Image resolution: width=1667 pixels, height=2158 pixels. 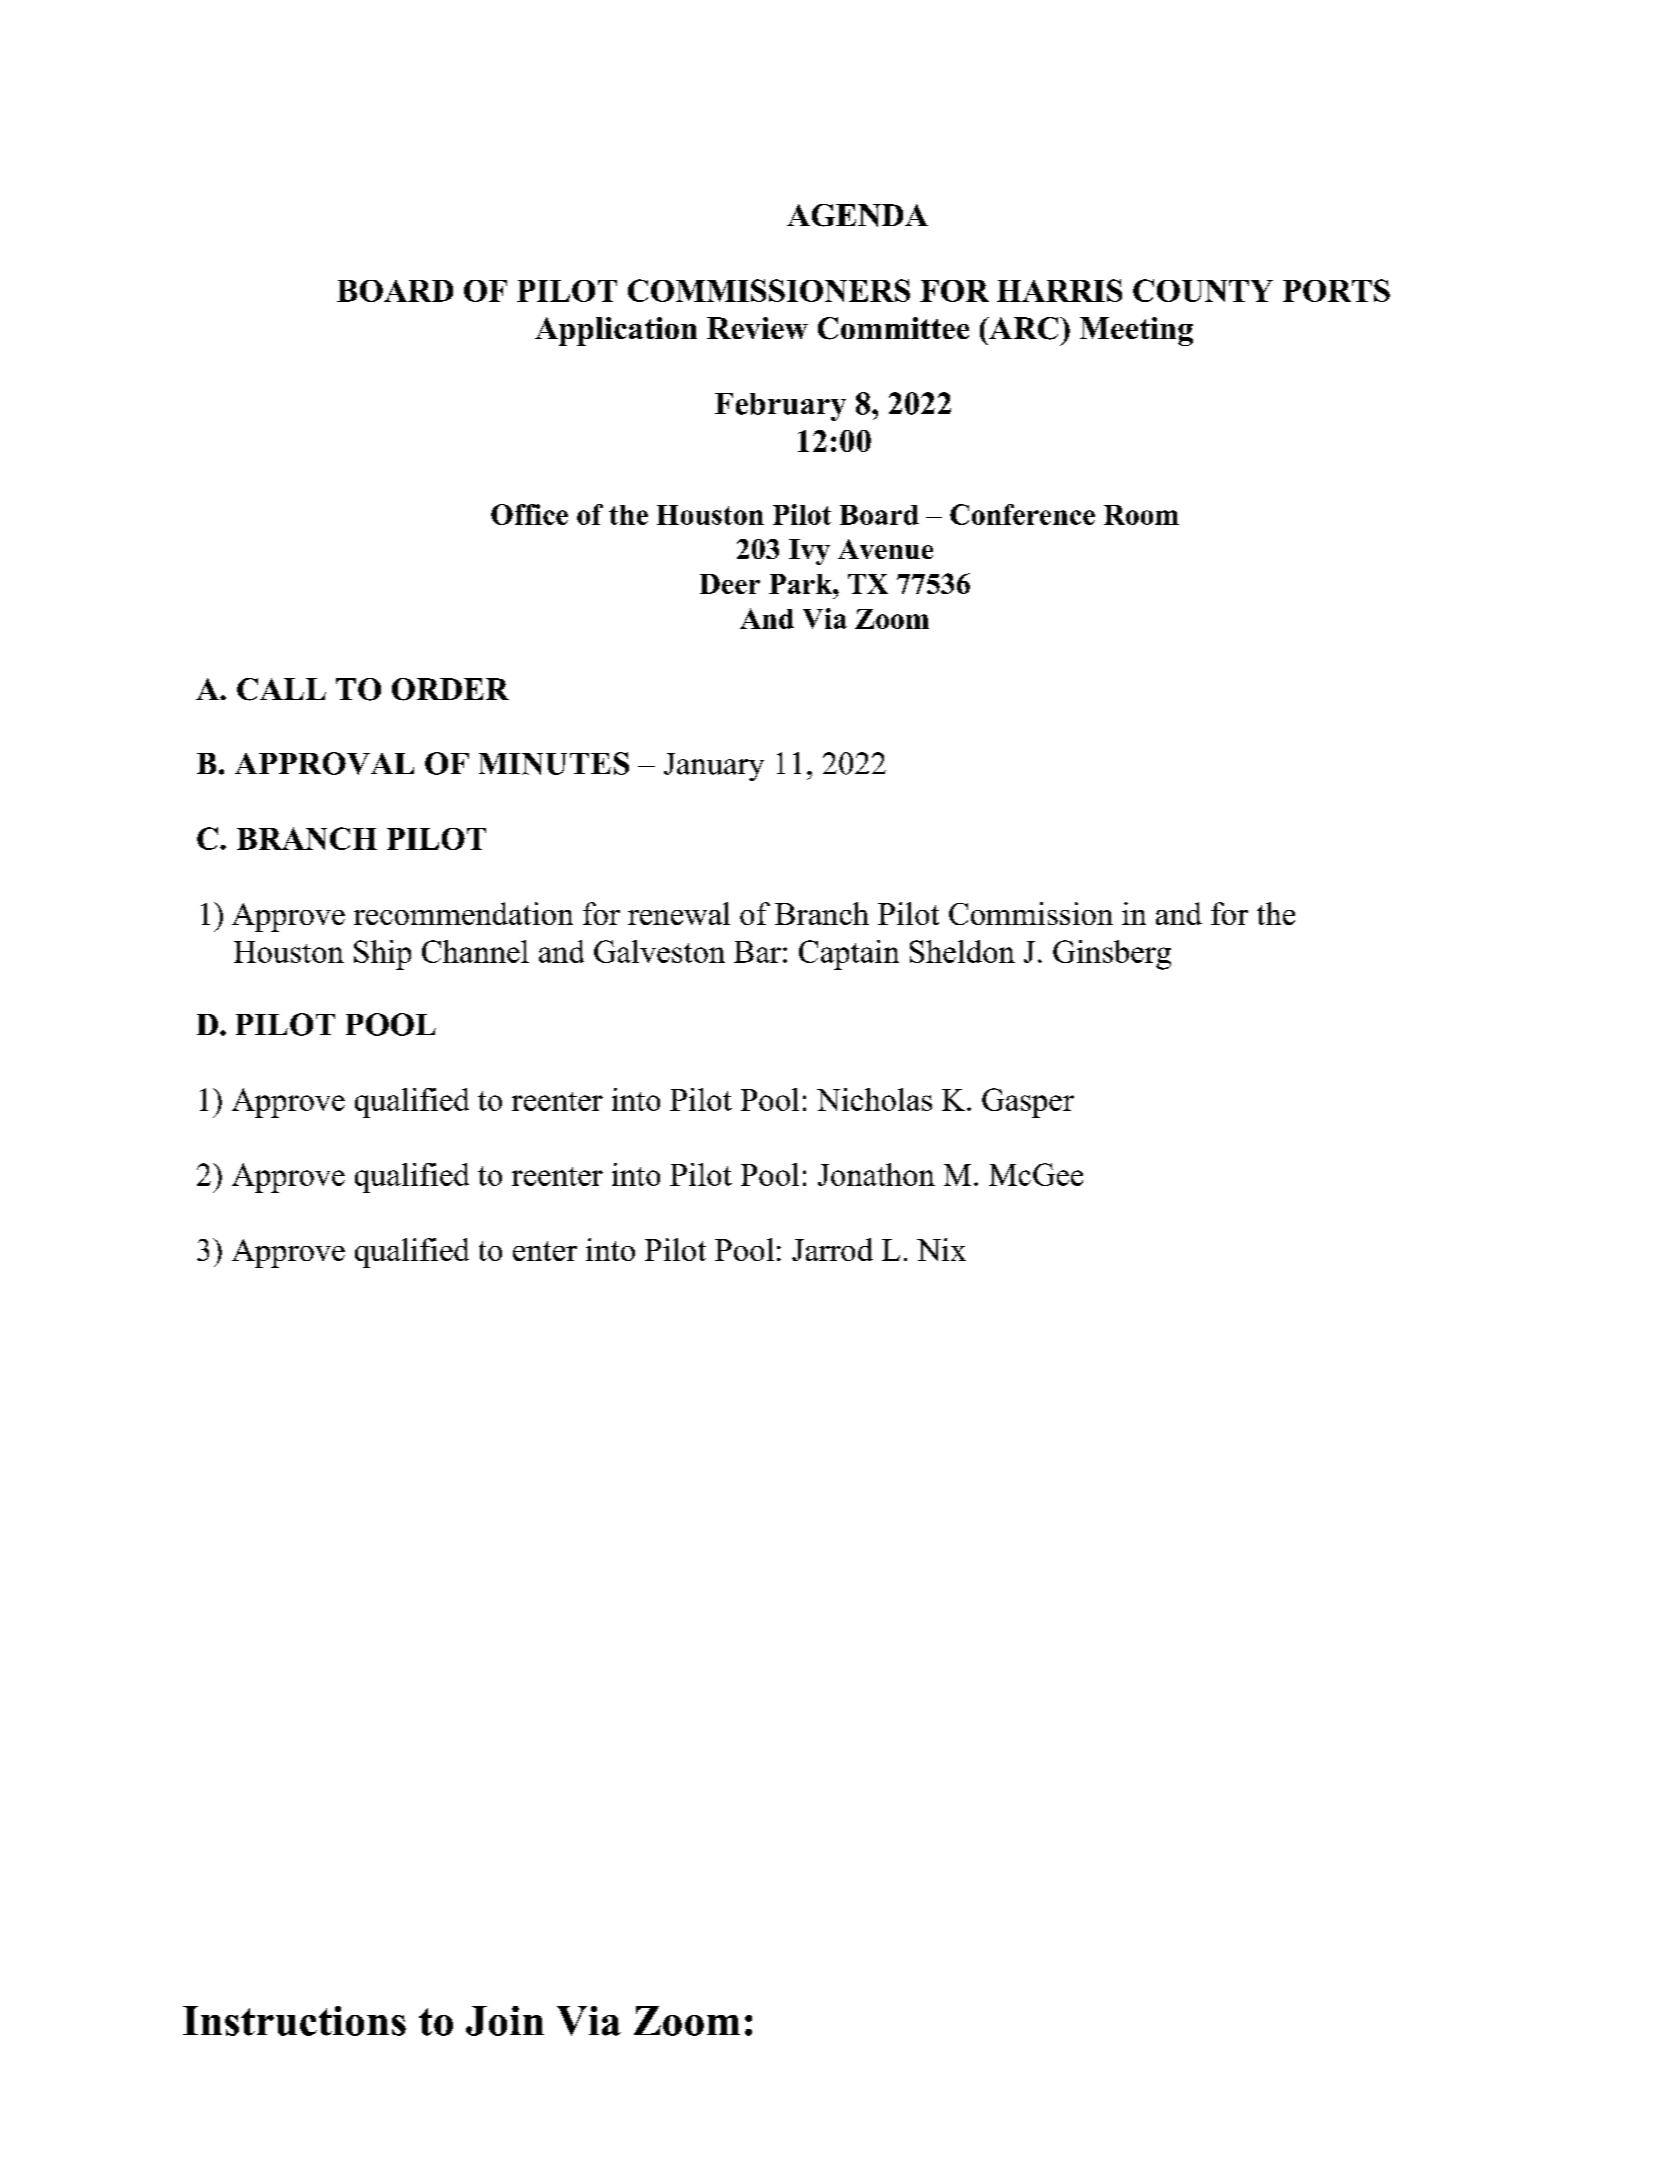 What do you see at coordinates (857, 215) in the screenshot?
I see `AGENDA` at bounding box center [857, 215].
